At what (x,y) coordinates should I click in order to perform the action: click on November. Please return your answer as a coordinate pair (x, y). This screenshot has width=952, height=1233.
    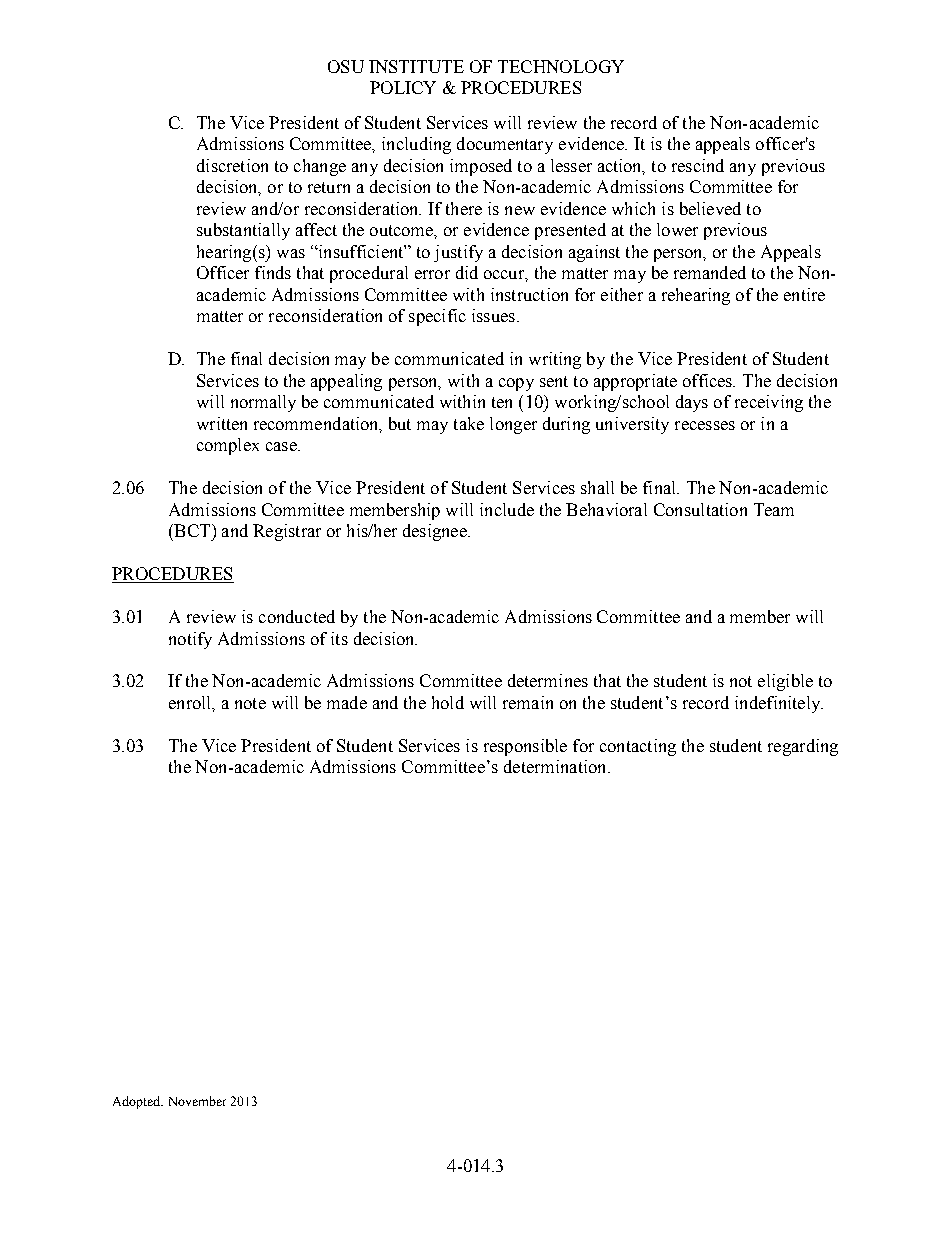
    Looking at the image, I should click on (197, 1101).
